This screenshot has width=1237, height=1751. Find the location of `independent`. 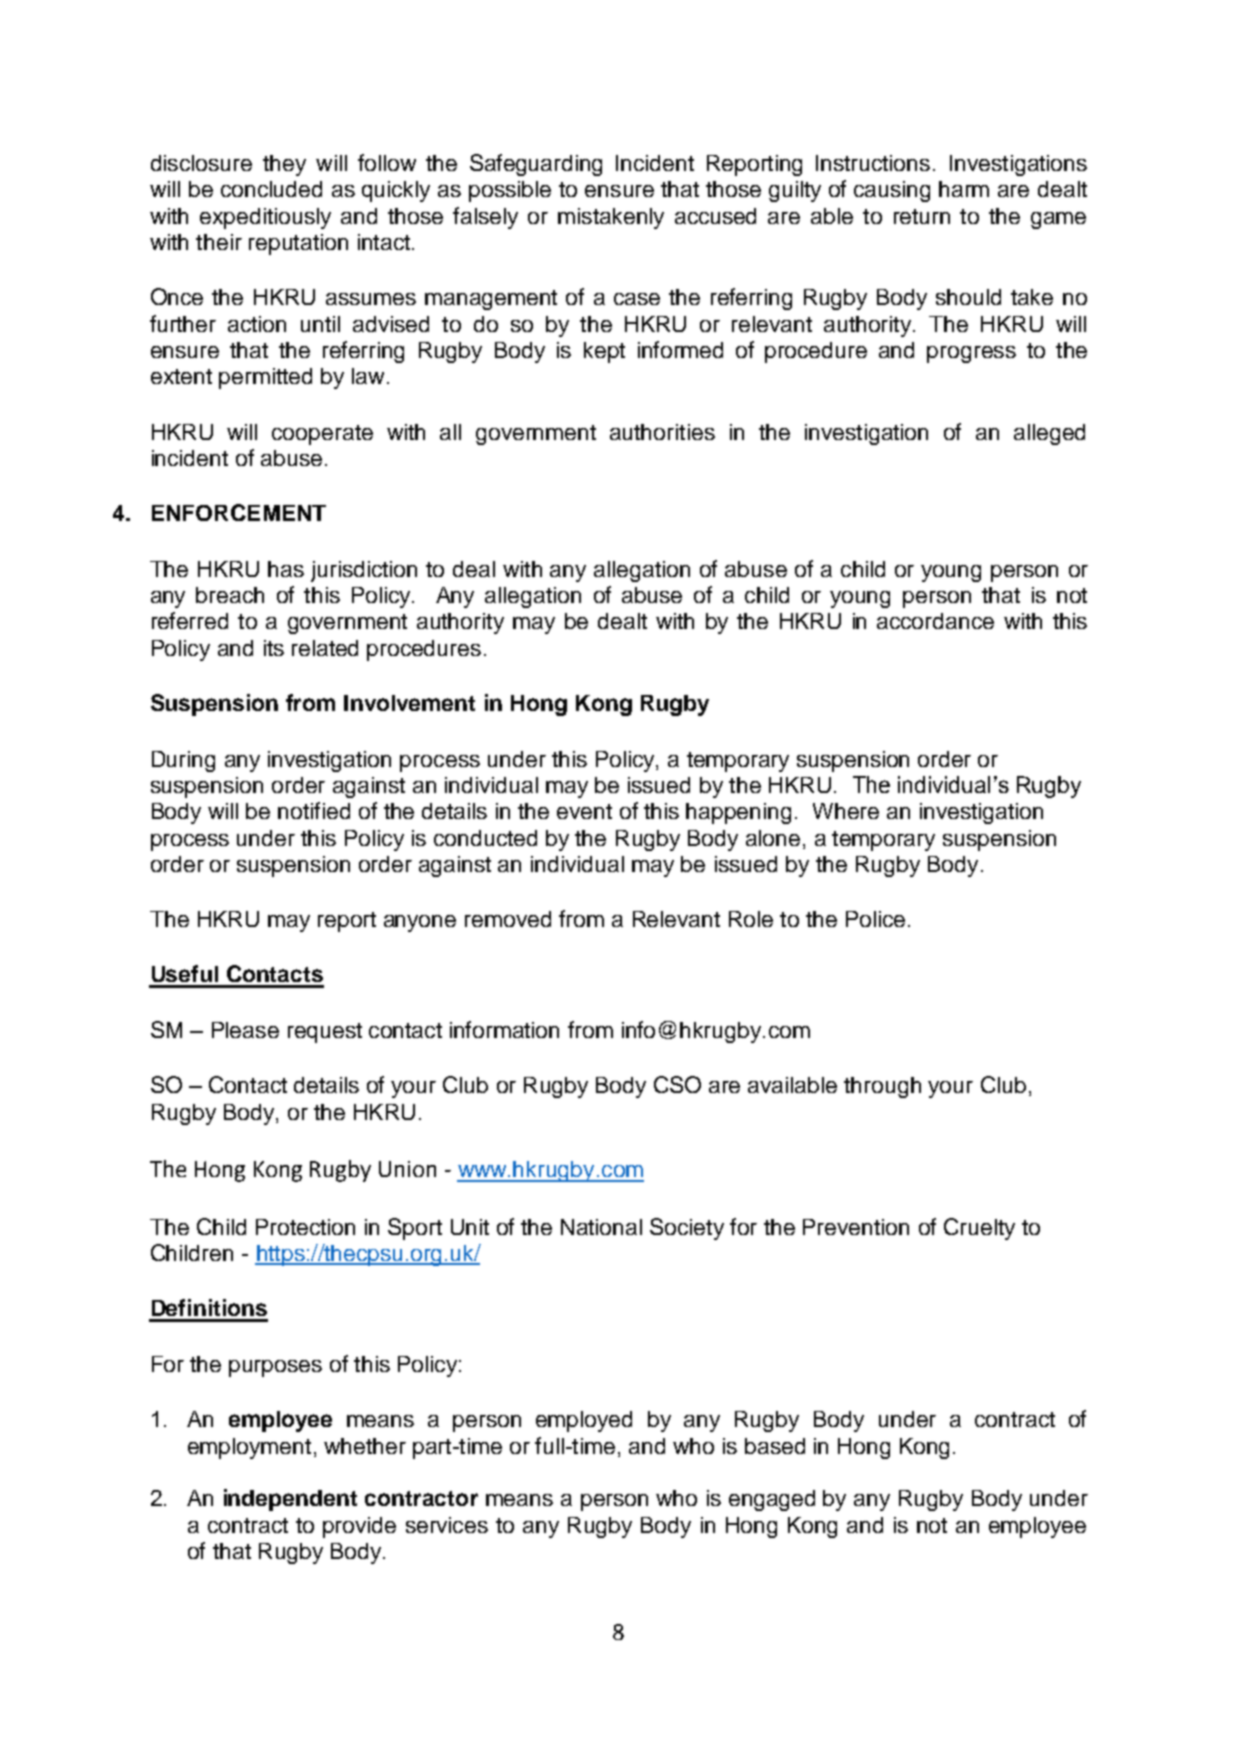

independent is located at coordinates (290, 1500).
